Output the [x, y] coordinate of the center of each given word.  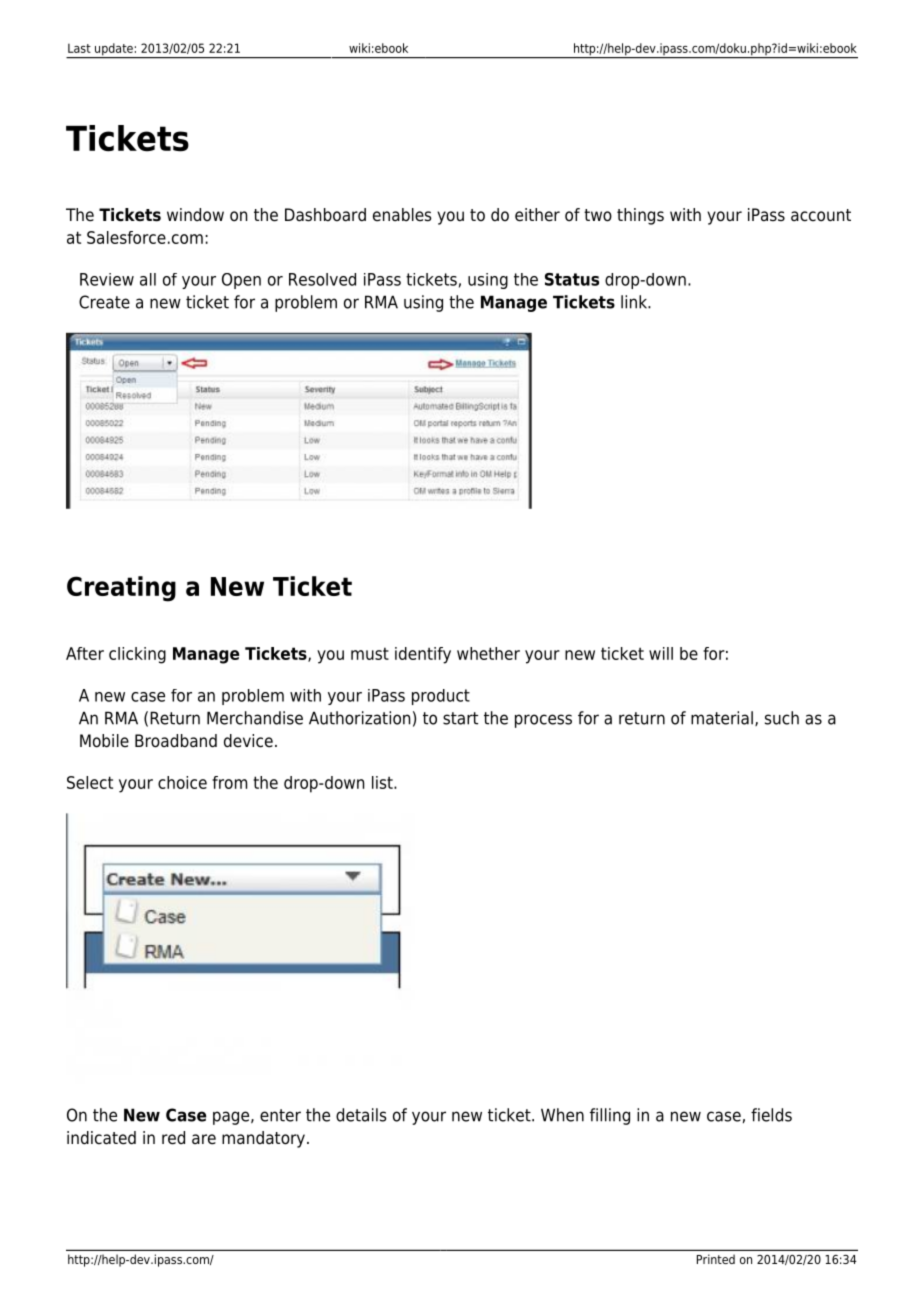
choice [182, 782]
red [173, 1138]
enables [402, 215]
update [114, 50]
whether [488, 653]
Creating [121, 589]
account [821, 215]
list [383, 782]
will [661, 653]
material [722, 718]
